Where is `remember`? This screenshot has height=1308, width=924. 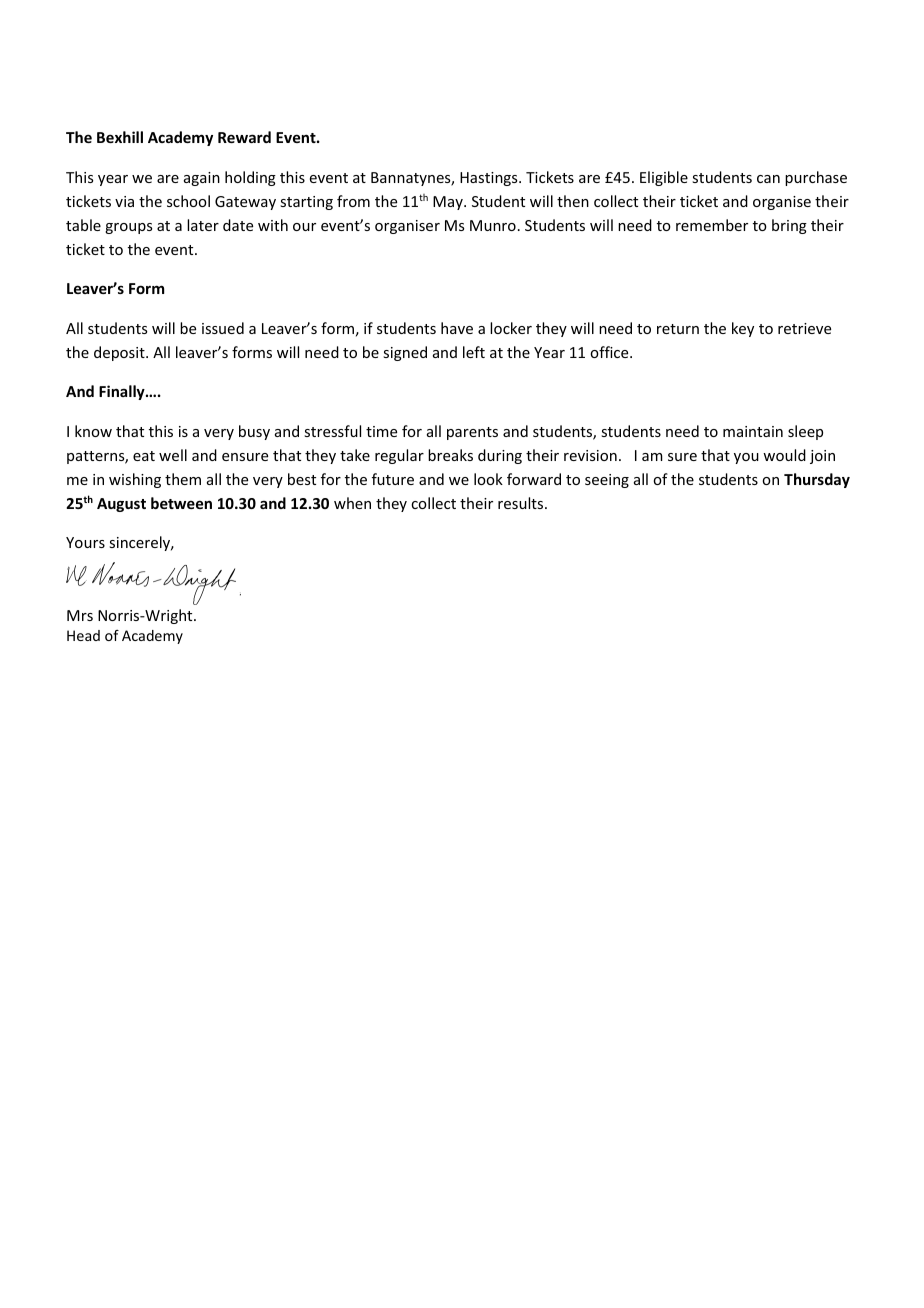 remember is located at coordinates (712, 225).
